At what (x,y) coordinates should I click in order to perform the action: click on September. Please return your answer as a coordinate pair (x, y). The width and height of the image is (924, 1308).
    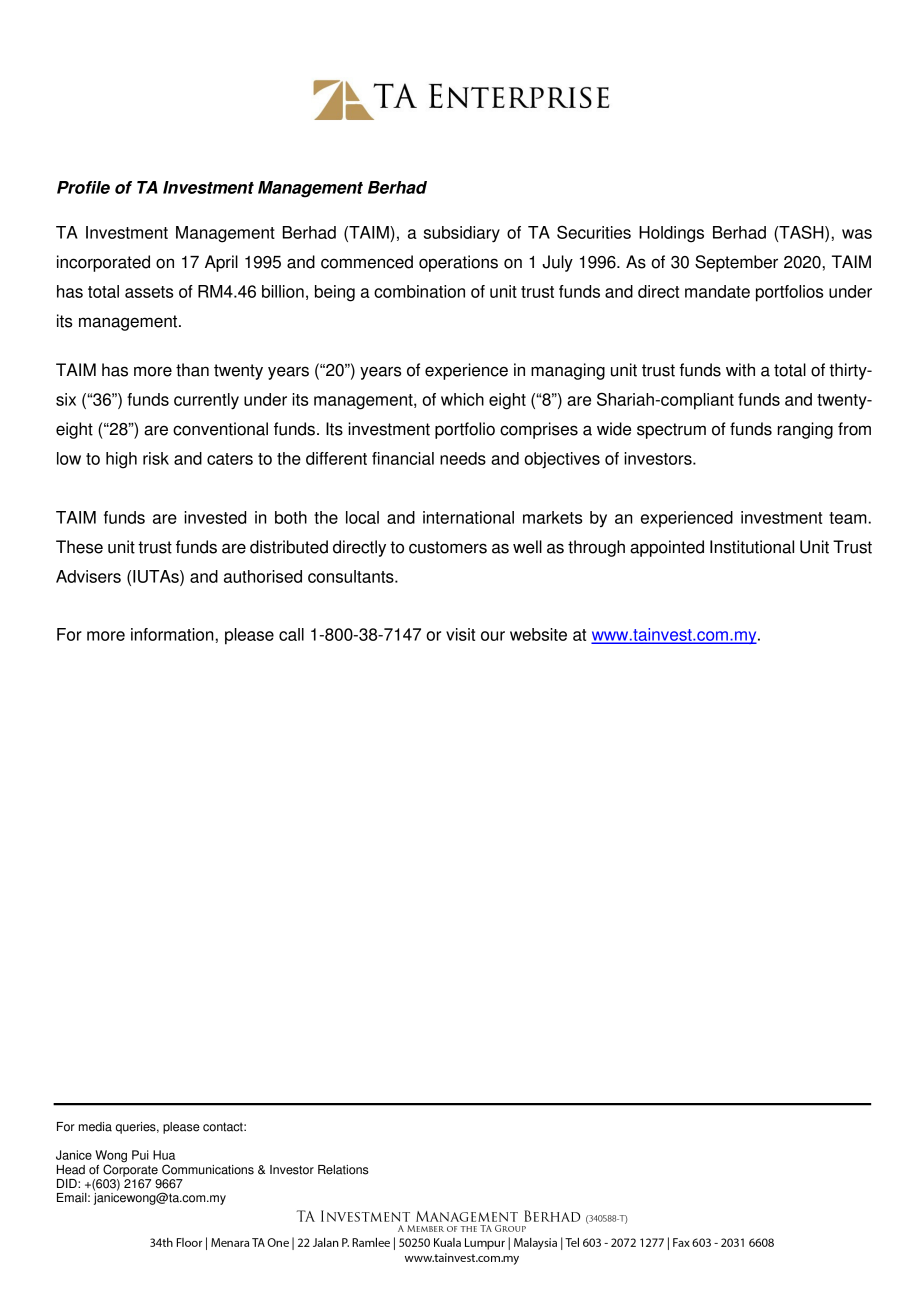
    Looking at the image, I should click on (736, 263).
